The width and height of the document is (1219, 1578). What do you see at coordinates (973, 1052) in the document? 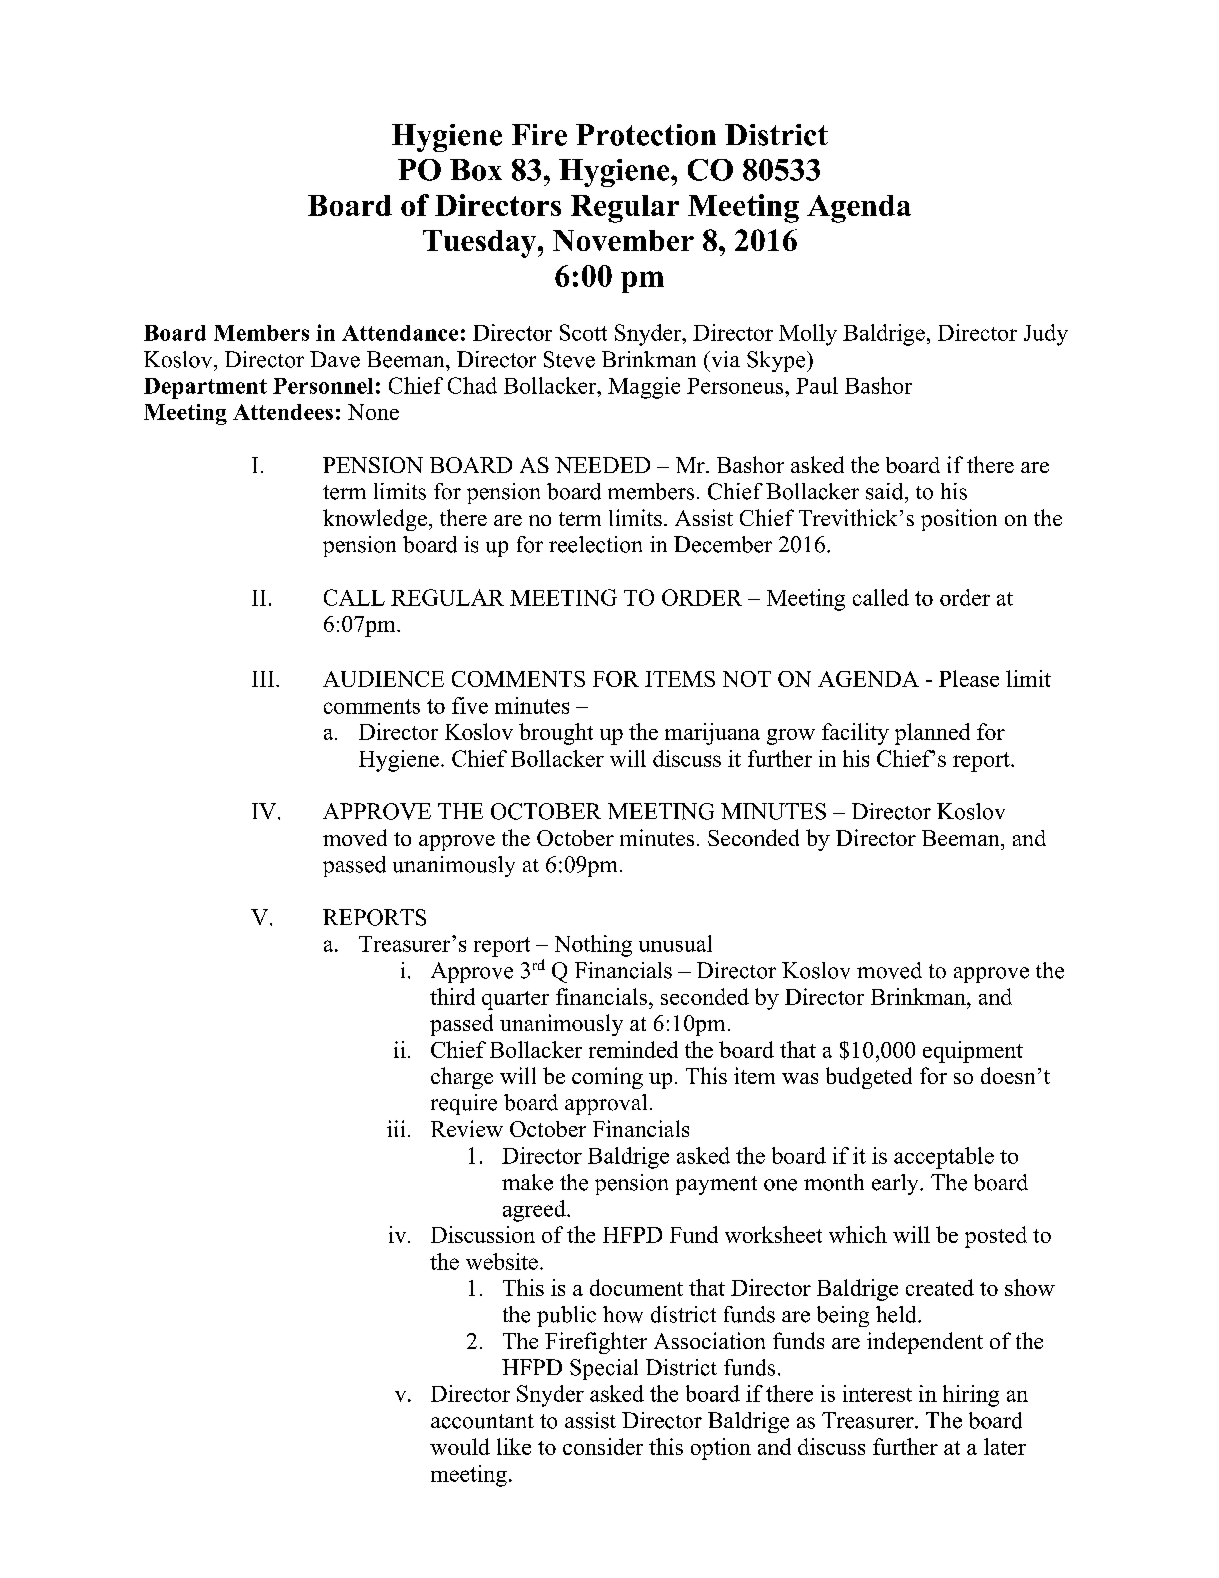
I see `equipment` at bounding box center [973, 1052].
